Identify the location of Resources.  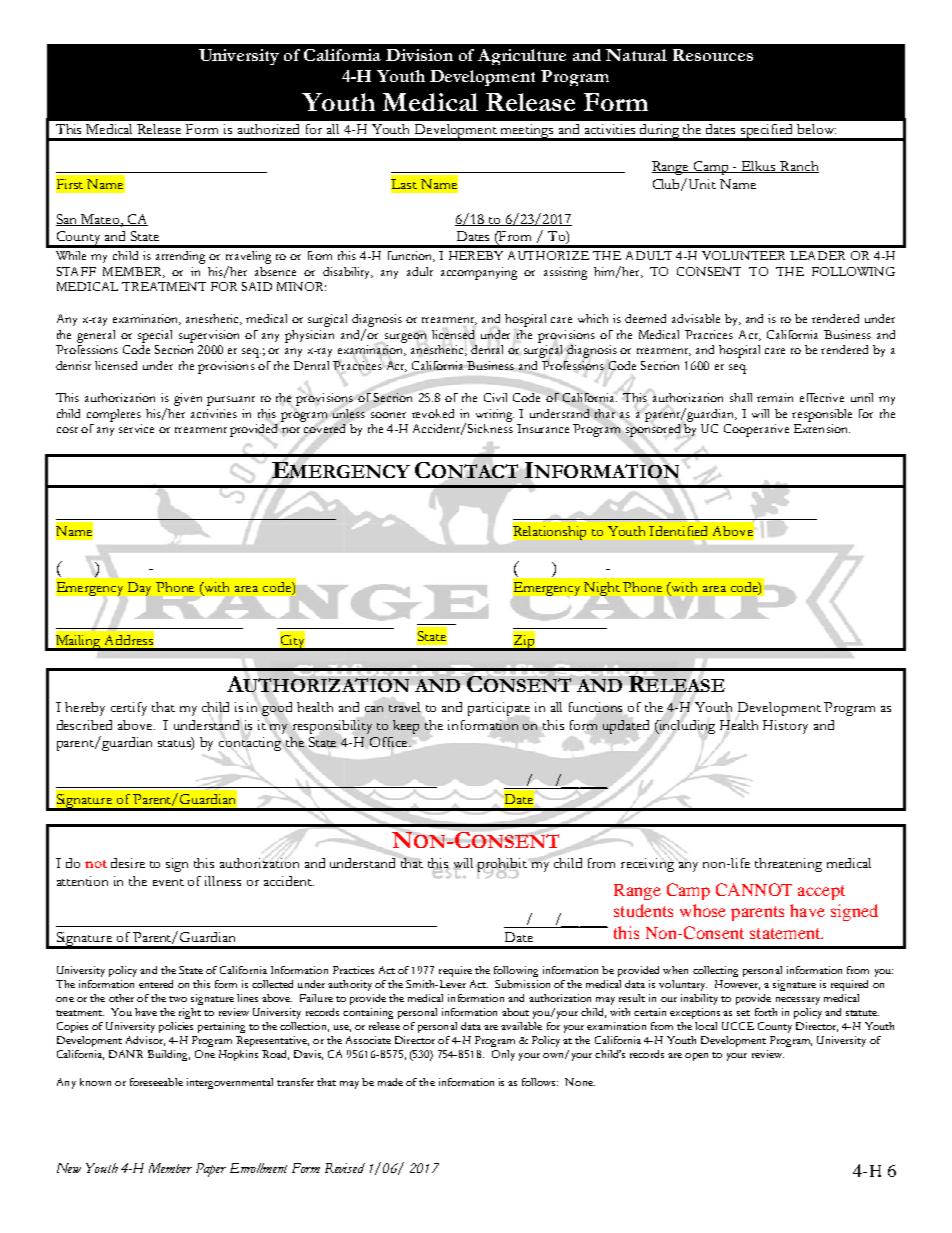
(713, 55).
